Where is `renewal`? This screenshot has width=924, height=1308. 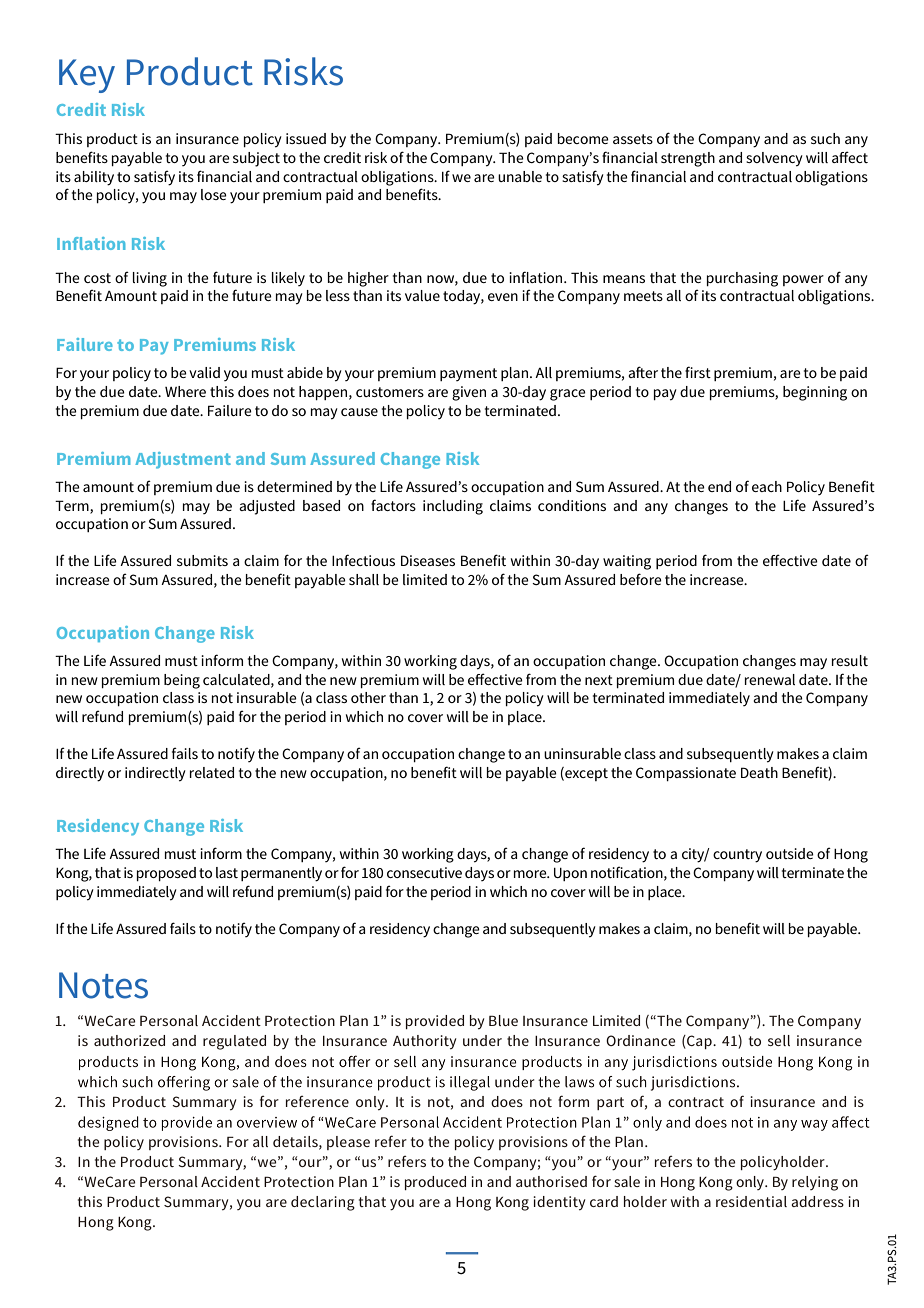
renewal is located at coordinates (770, 679).
